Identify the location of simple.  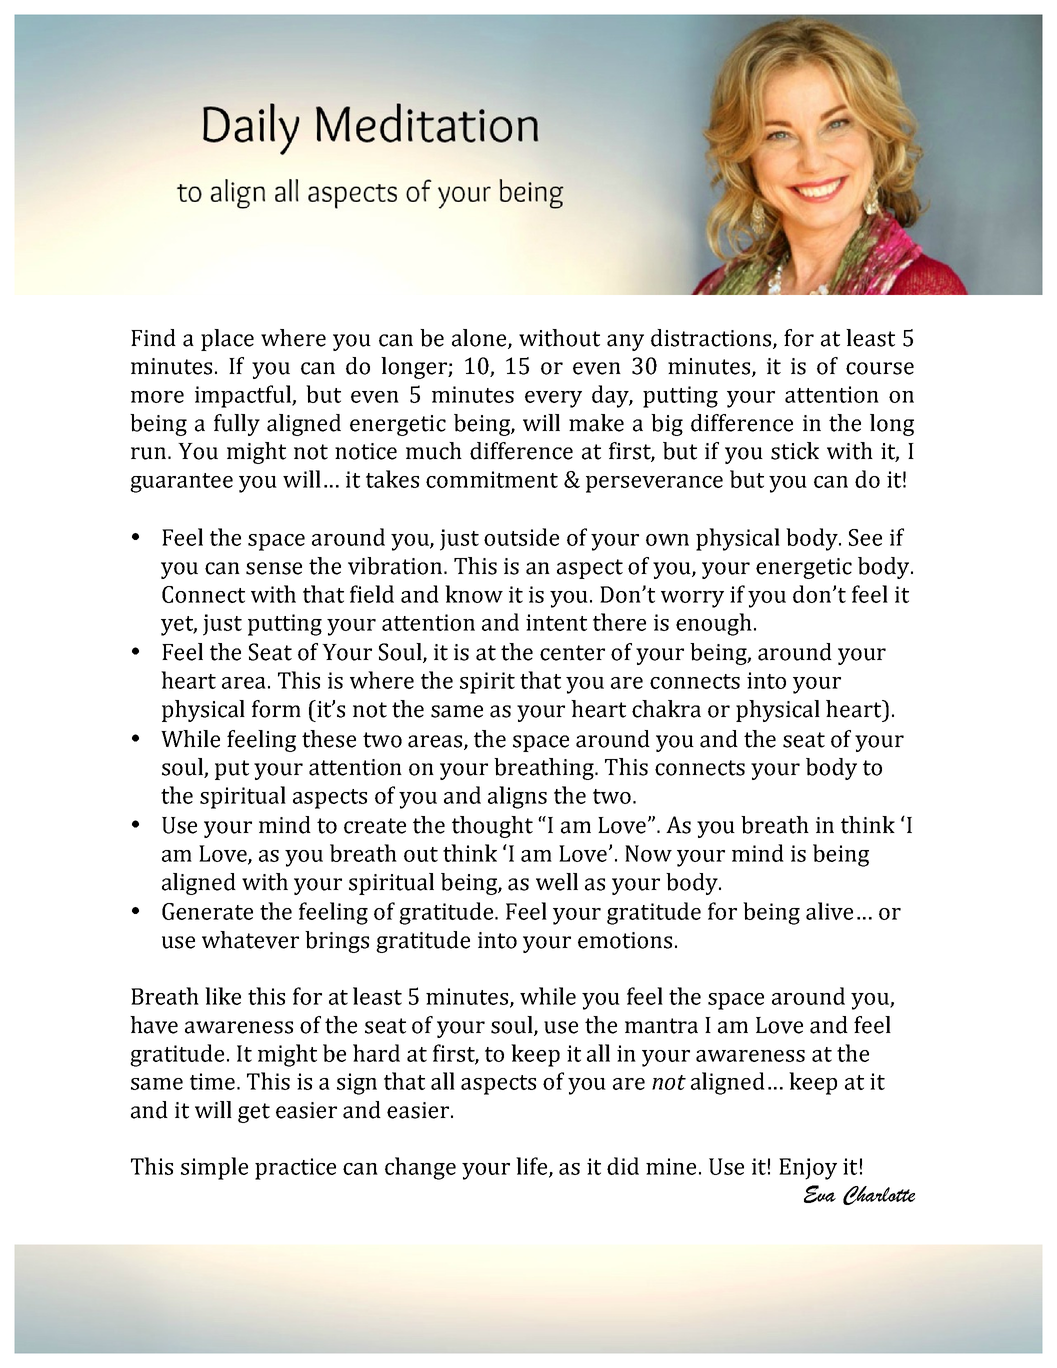
(214, 1168).
